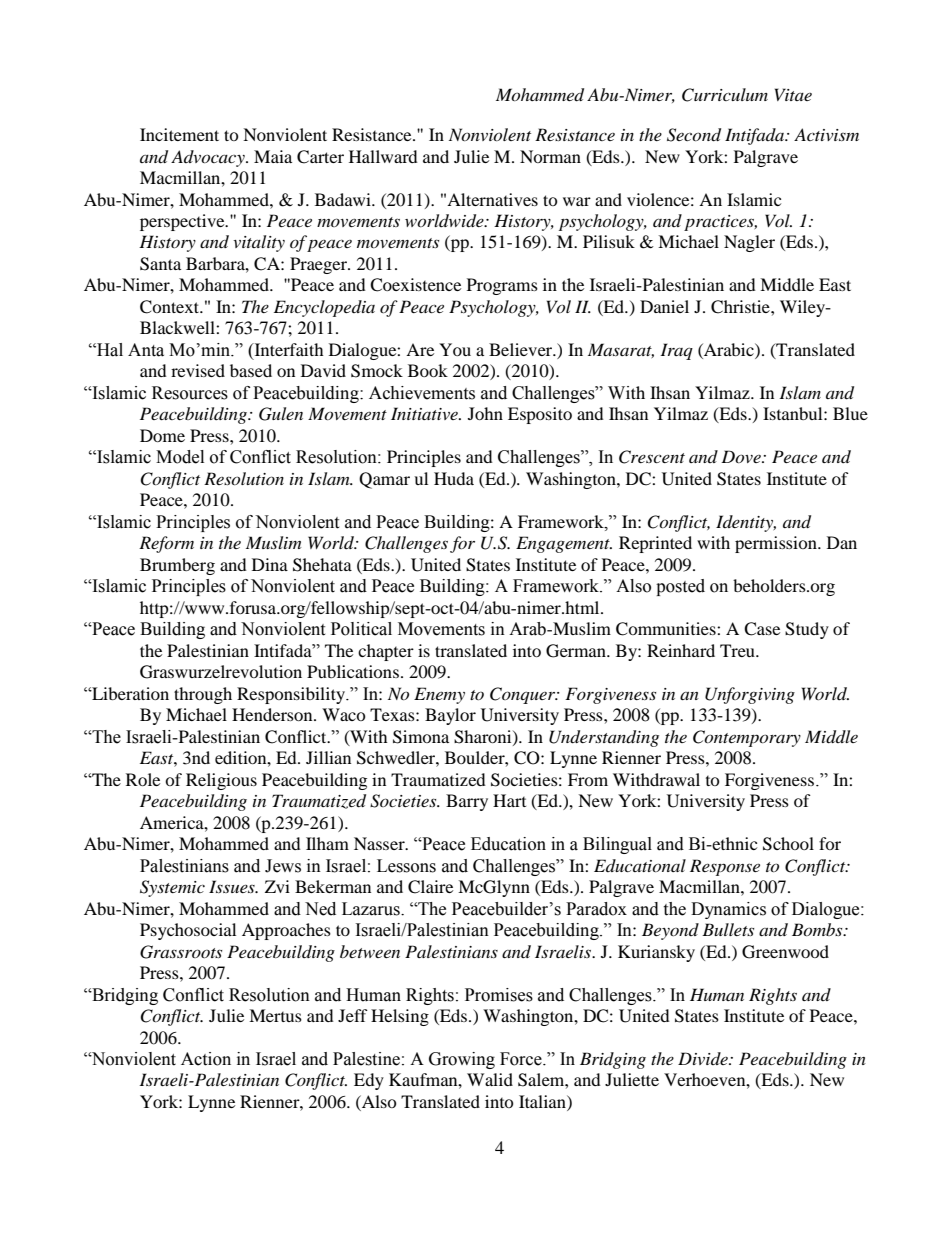  Describe the element at coordinates (762, 629) in the screenshot. I see `Case` at that location.
